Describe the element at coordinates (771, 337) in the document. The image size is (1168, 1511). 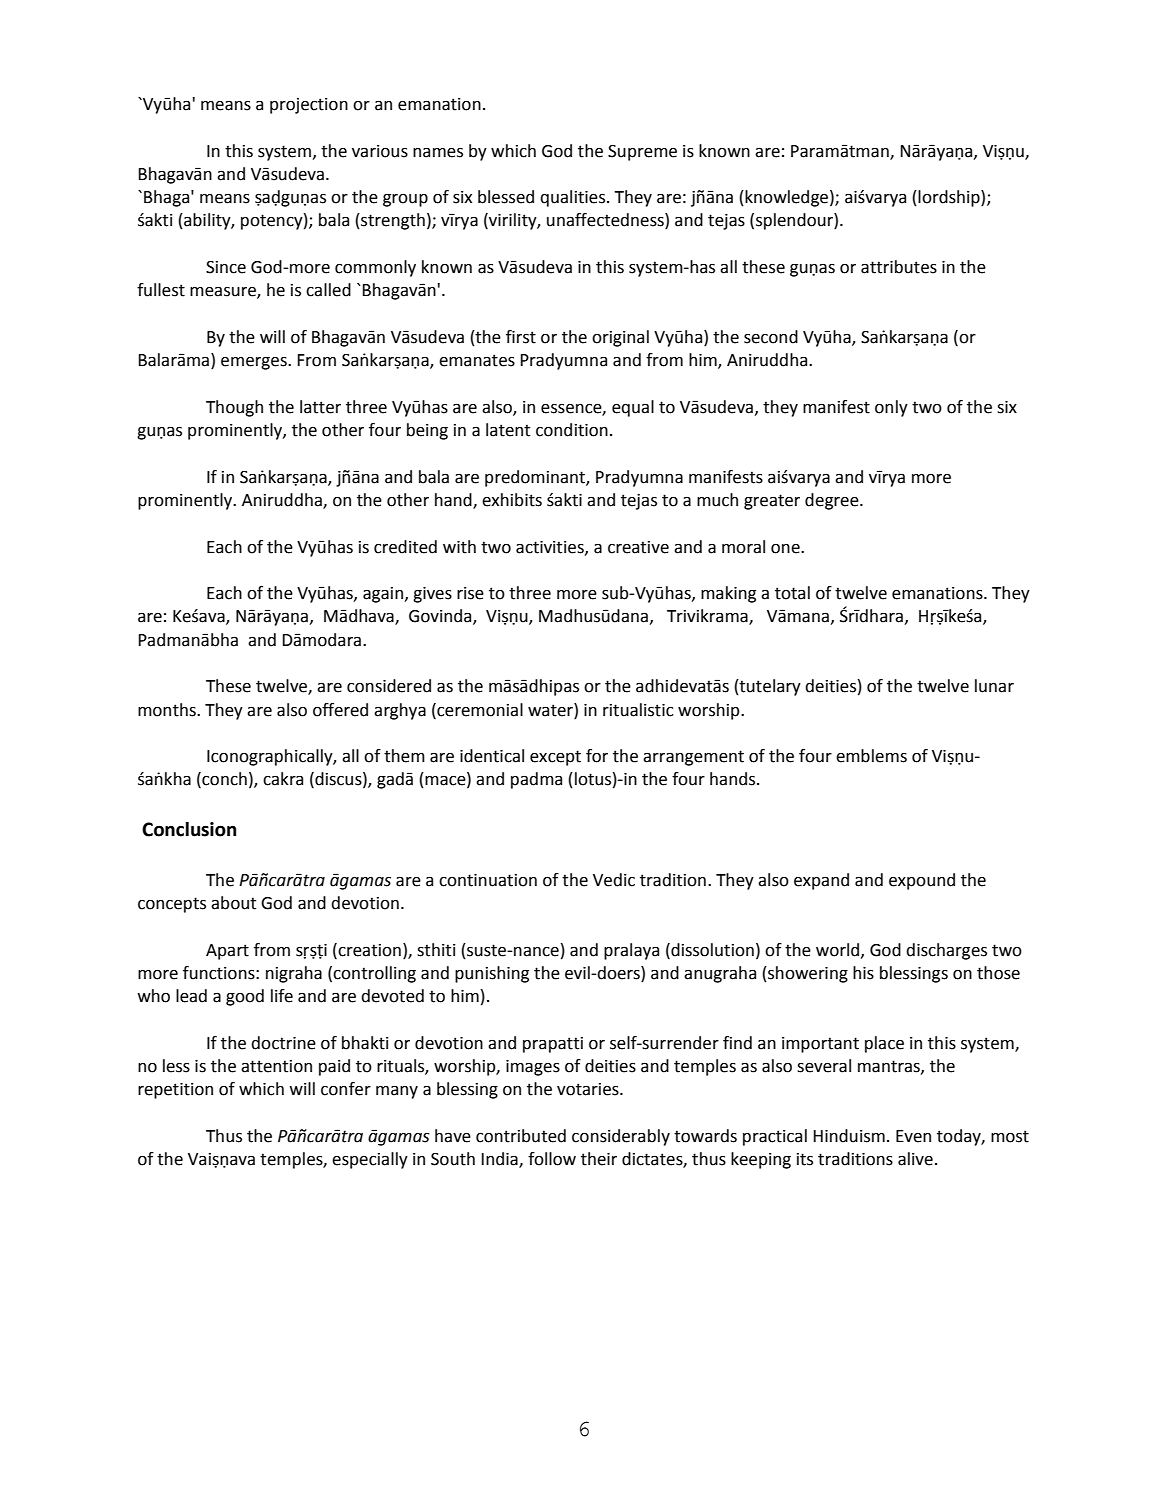
I see `second` at that location.
